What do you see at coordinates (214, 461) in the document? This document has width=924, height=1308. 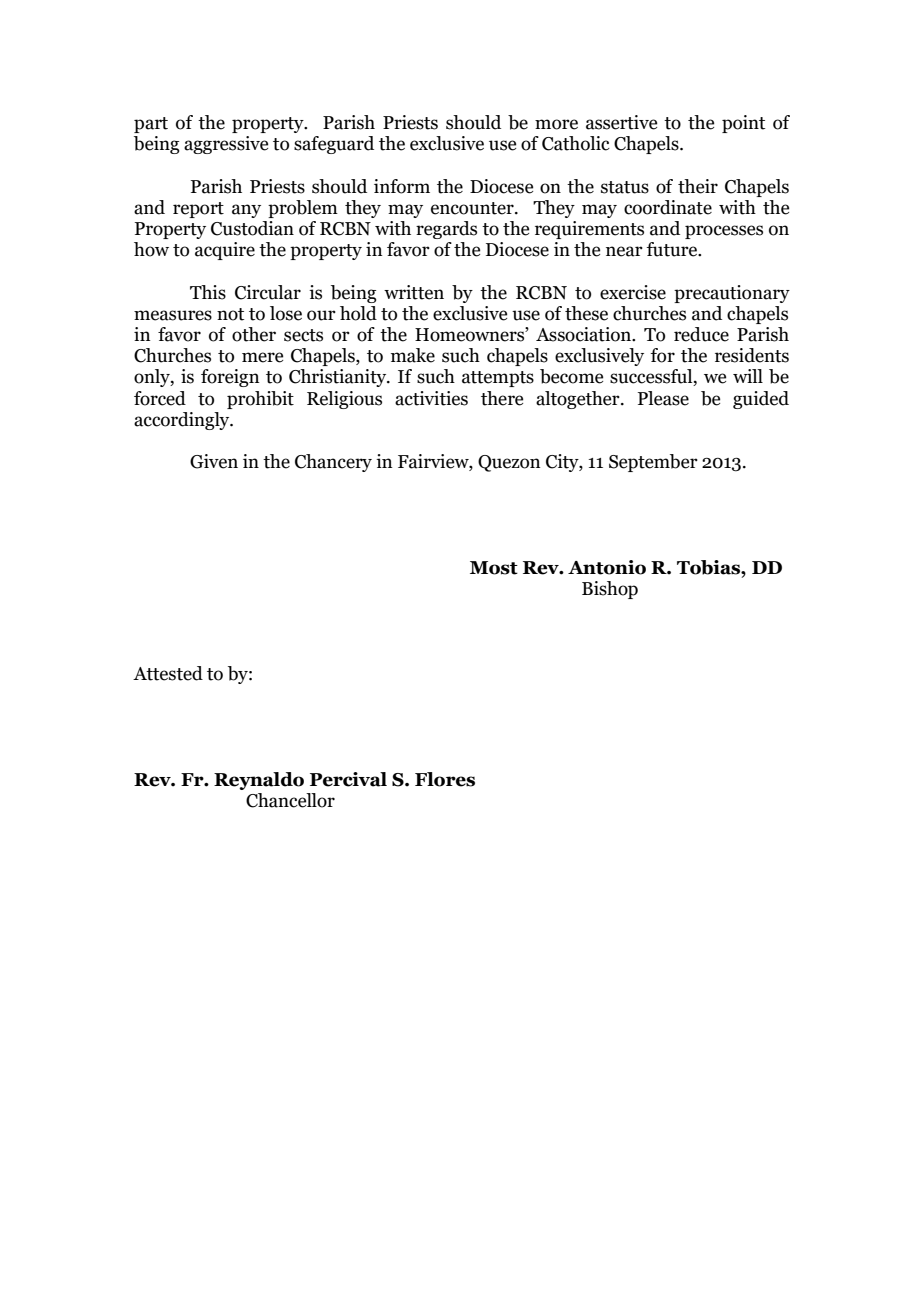 I see `Given` at bounding box center [214, 461].
